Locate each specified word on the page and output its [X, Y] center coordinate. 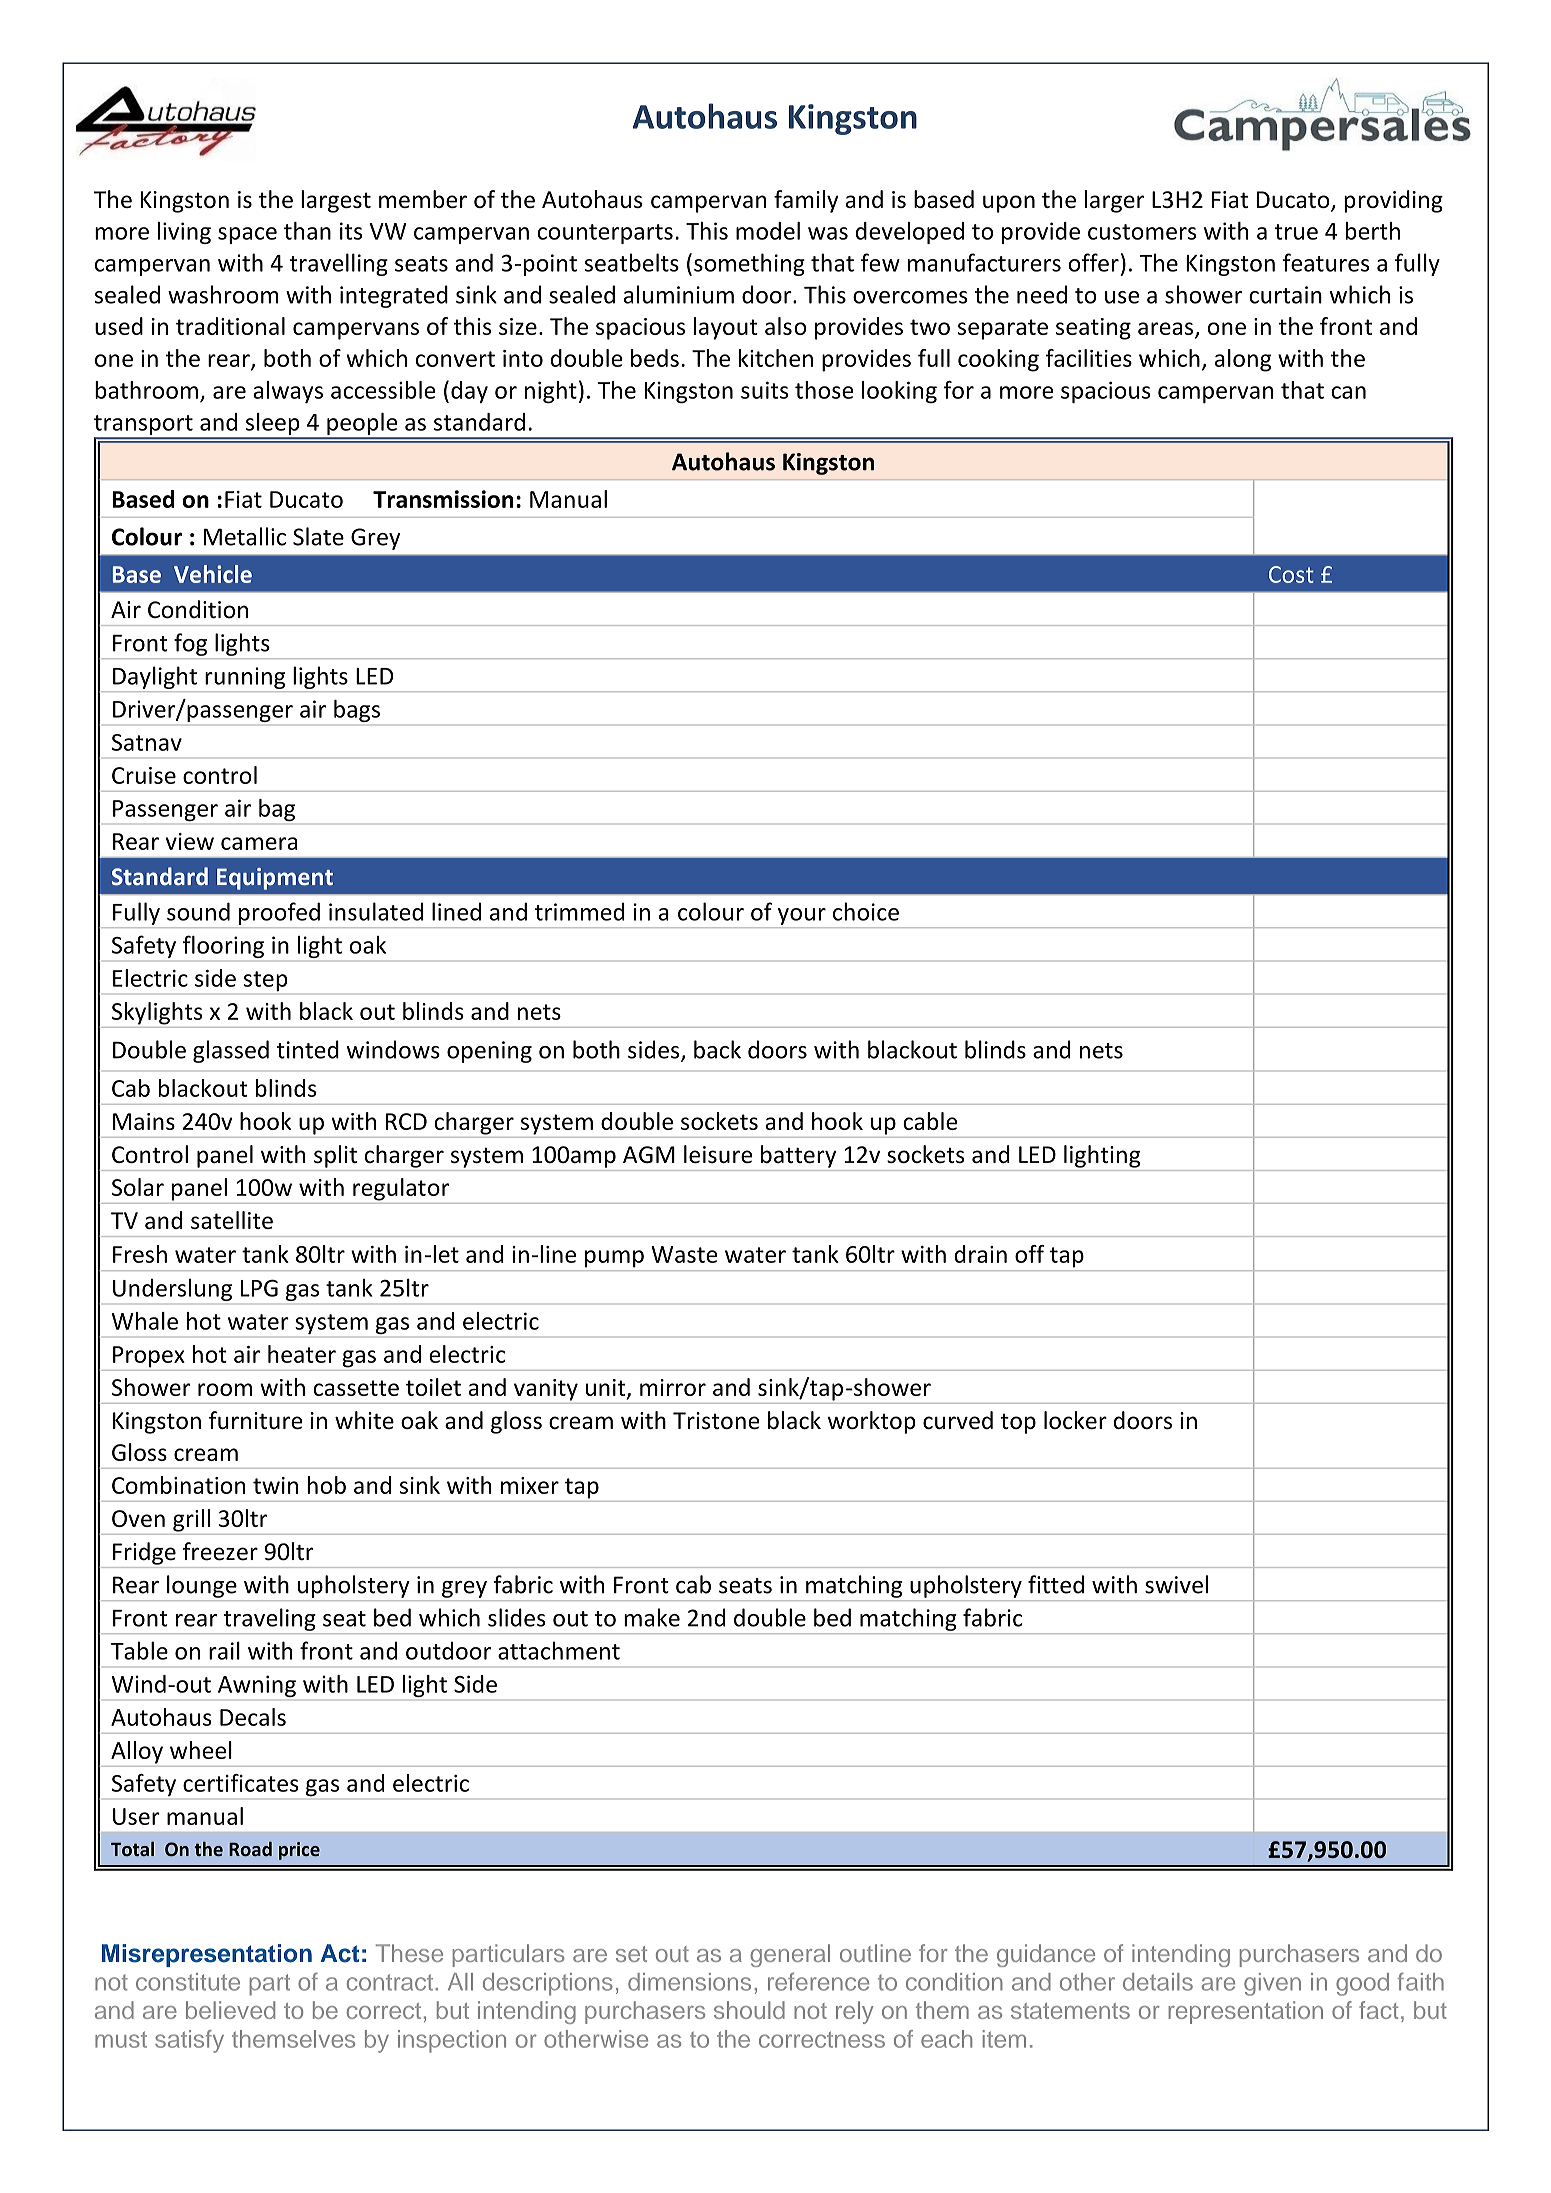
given [1272, 1984]
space [247, 235]
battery [798, 1156]
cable [930, 1121]
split [335, 1156]
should [749, 2010]
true [1296, 232]
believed [230, 2010]
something [749, 264]
